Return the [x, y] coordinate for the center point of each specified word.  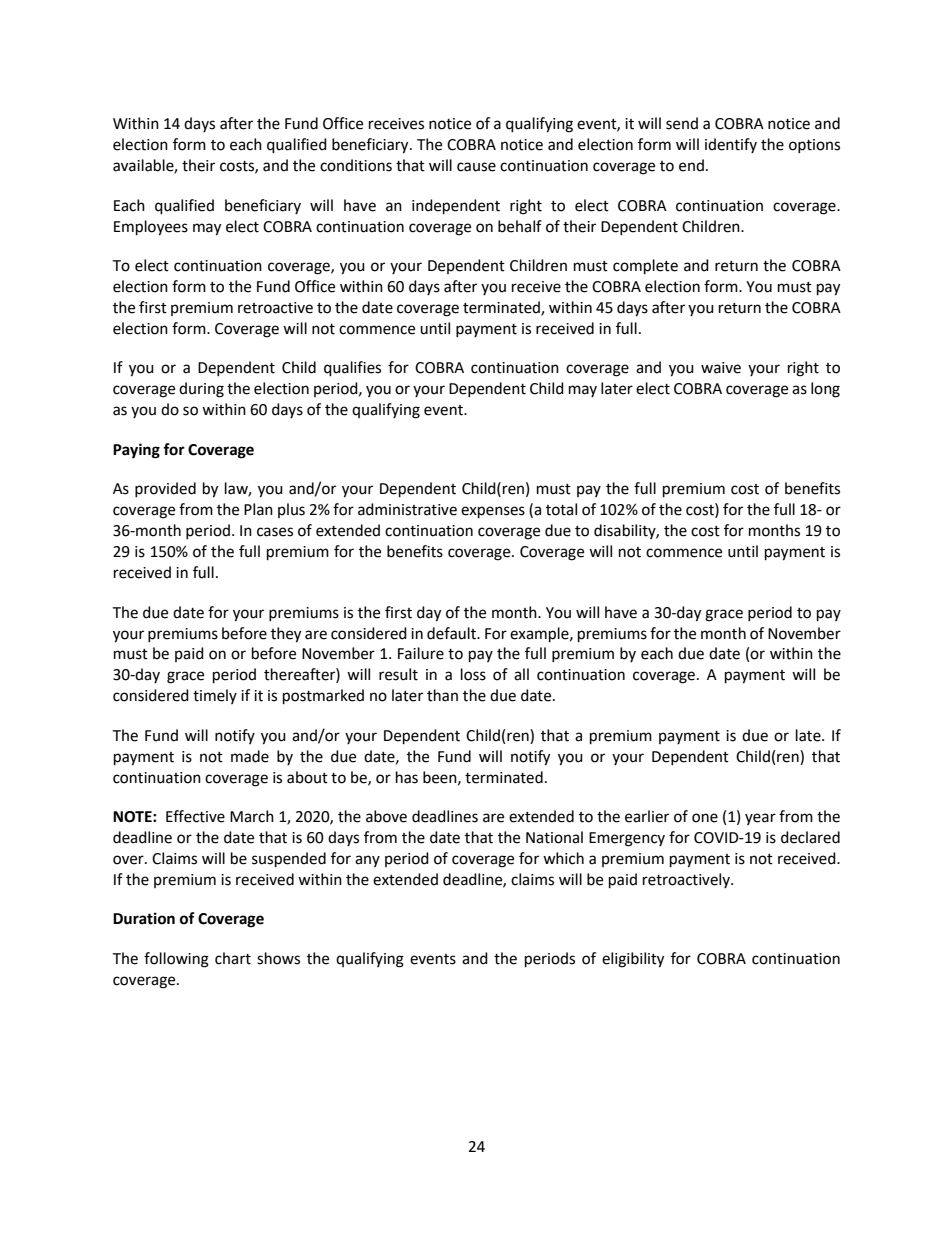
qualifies [352, 369]
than [442, 695]
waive [721, 368]
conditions [356, 165]
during [201, 390]
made [250, 756]
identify [731, 145]
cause [476, 167]
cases [275, 532]
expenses [493, 512]
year [760, 819]
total [561, 509]
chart [233, 958]
